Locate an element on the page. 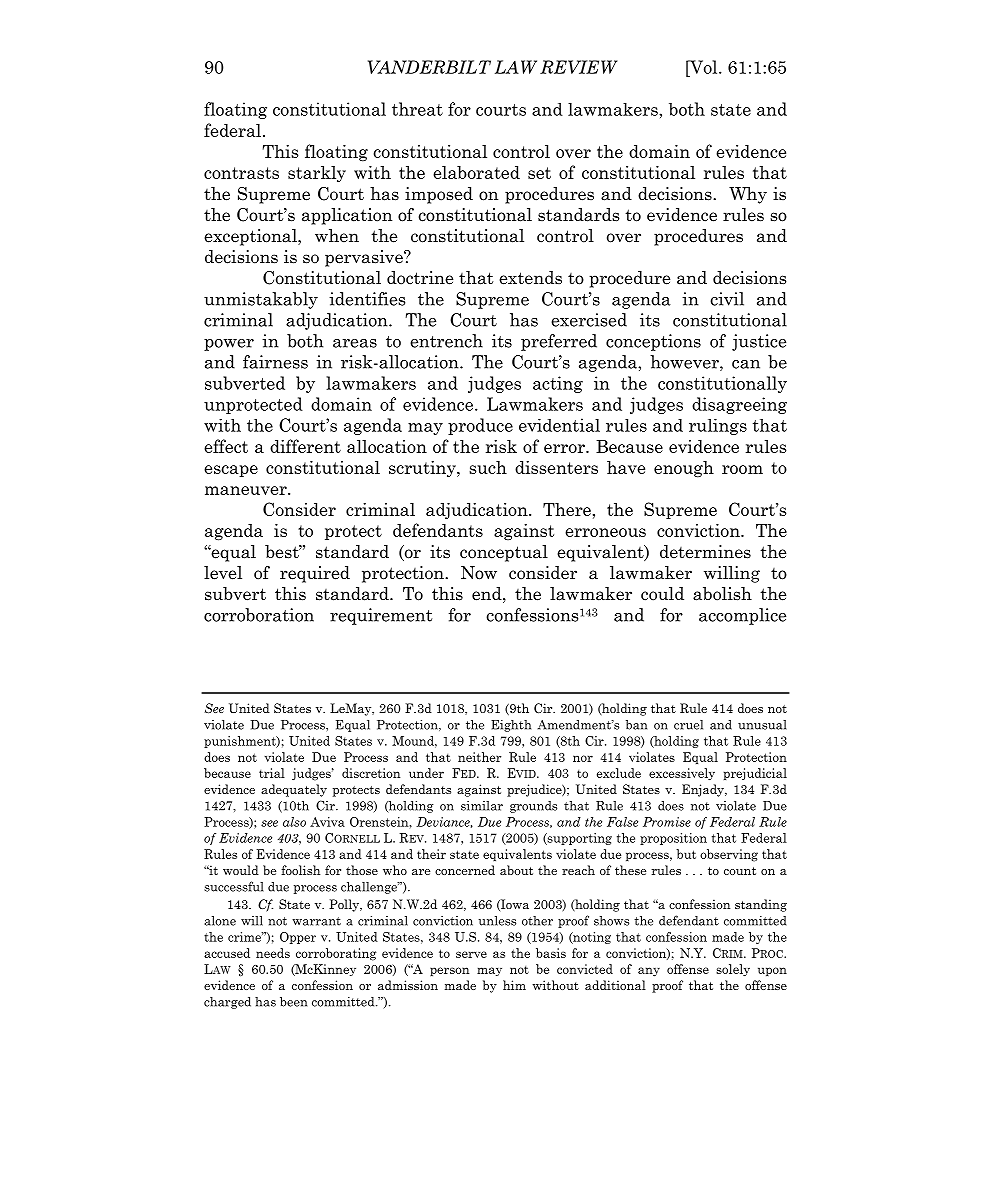 The image size is (991, 1204). VANDERBILT is located at coordinates (429, 67).
